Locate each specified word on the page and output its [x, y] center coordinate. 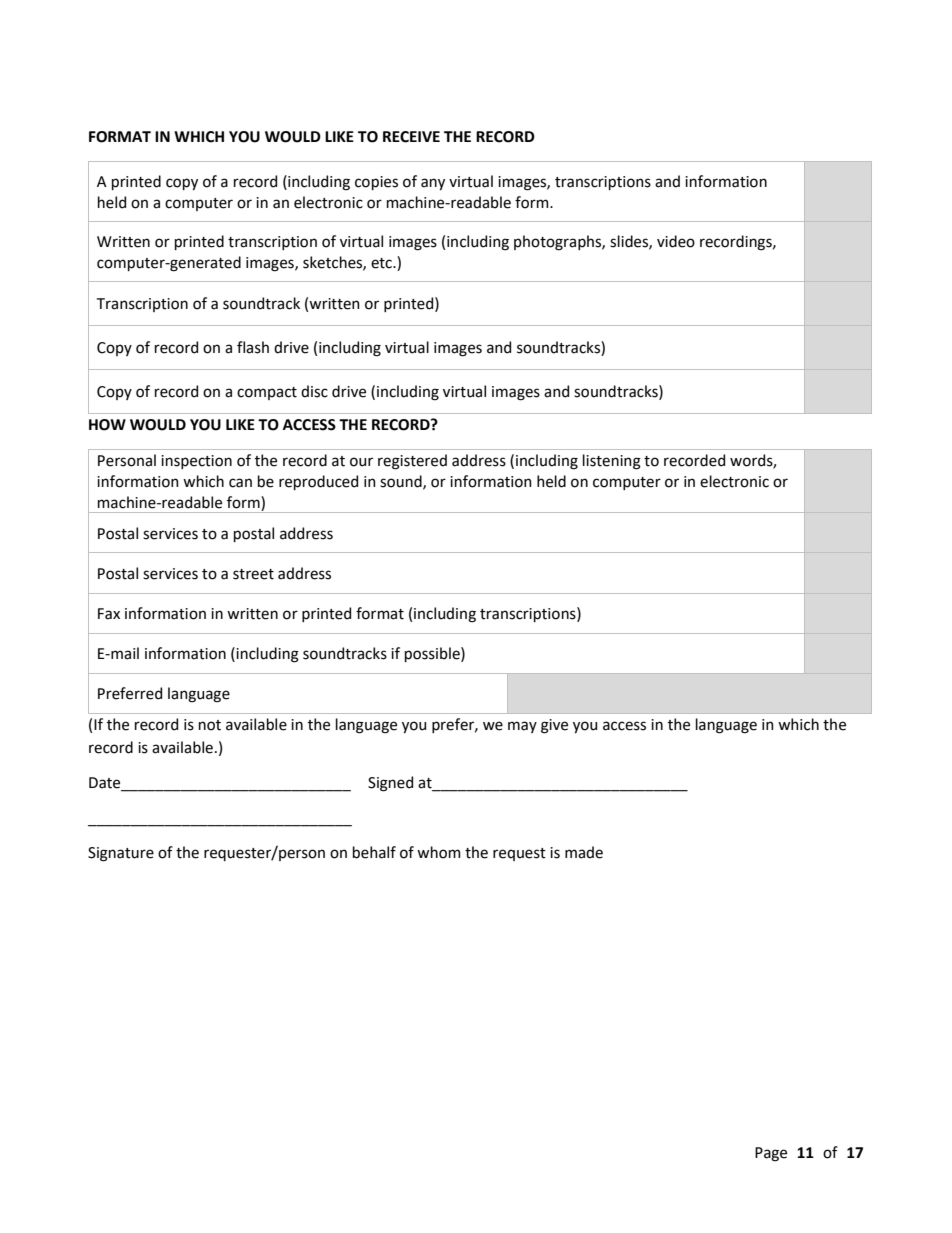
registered [412, 462]
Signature [121, 854]
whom [439, 852]
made [584, 852]
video [676, 241]
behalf [374, 852]
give [554, 726]
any [433, 184]
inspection [196, 462]
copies [376, 183]
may [522, 727]
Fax [109, 614]
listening [612, 462]
